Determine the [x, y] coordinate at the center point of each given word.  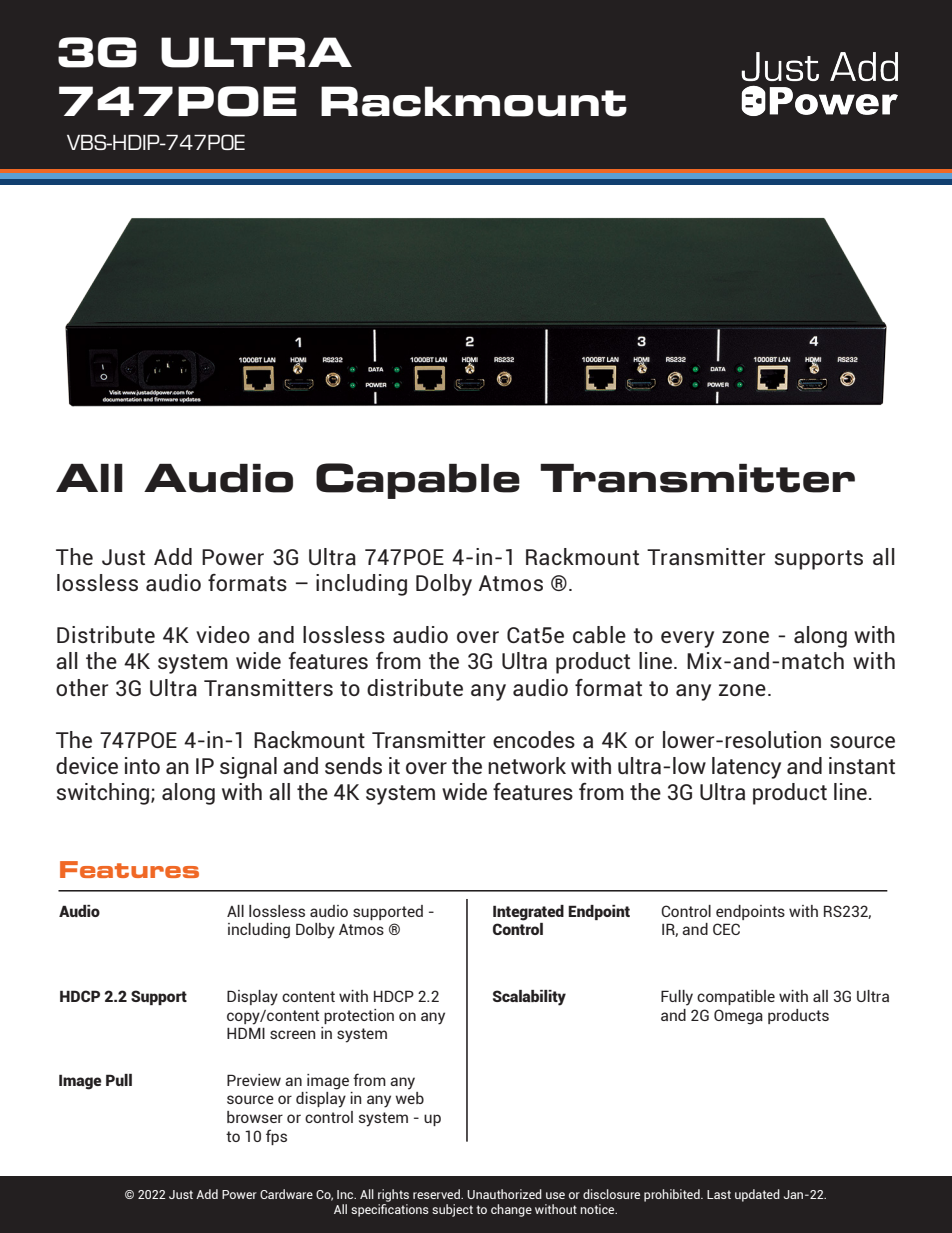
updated [757, 1195]
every [687, 639]
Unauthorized [504, 1194]
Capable [418, 481]
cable [599, 634]
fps [276, 1137]
